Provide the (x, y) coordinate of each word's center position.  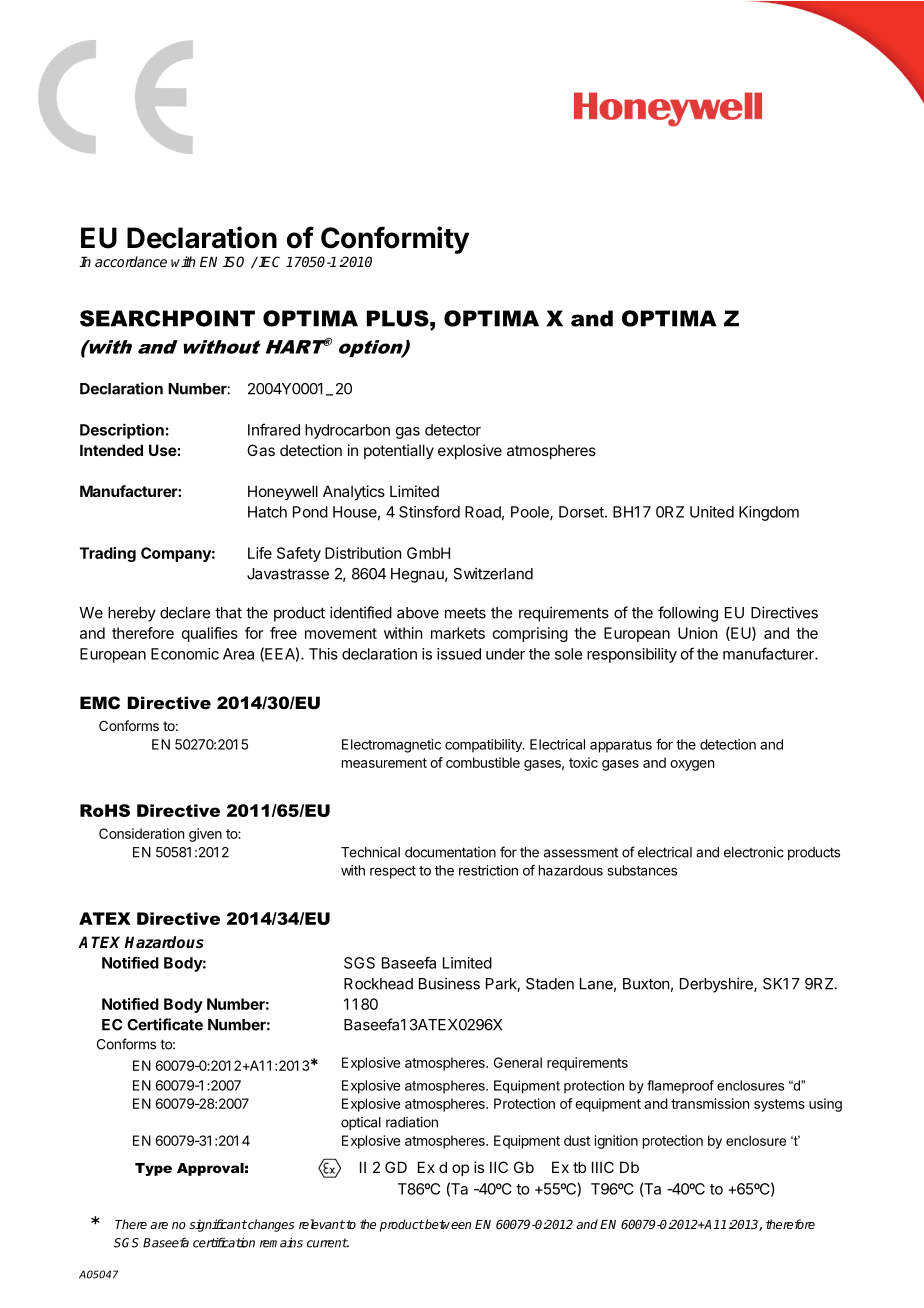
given (205, 835)
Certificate (165, 1024)
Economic (185, 654)
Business (449, 983)
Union (697, 633)
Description (122, 431)
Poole (531, 513)
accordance (131, 261)
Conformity (395, 240)
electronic (754, 852)
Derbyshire (717, 985)
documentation (450, 852)
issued (459, 654)
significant (218, 1225)
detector (453, 430)
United (712, 512)
